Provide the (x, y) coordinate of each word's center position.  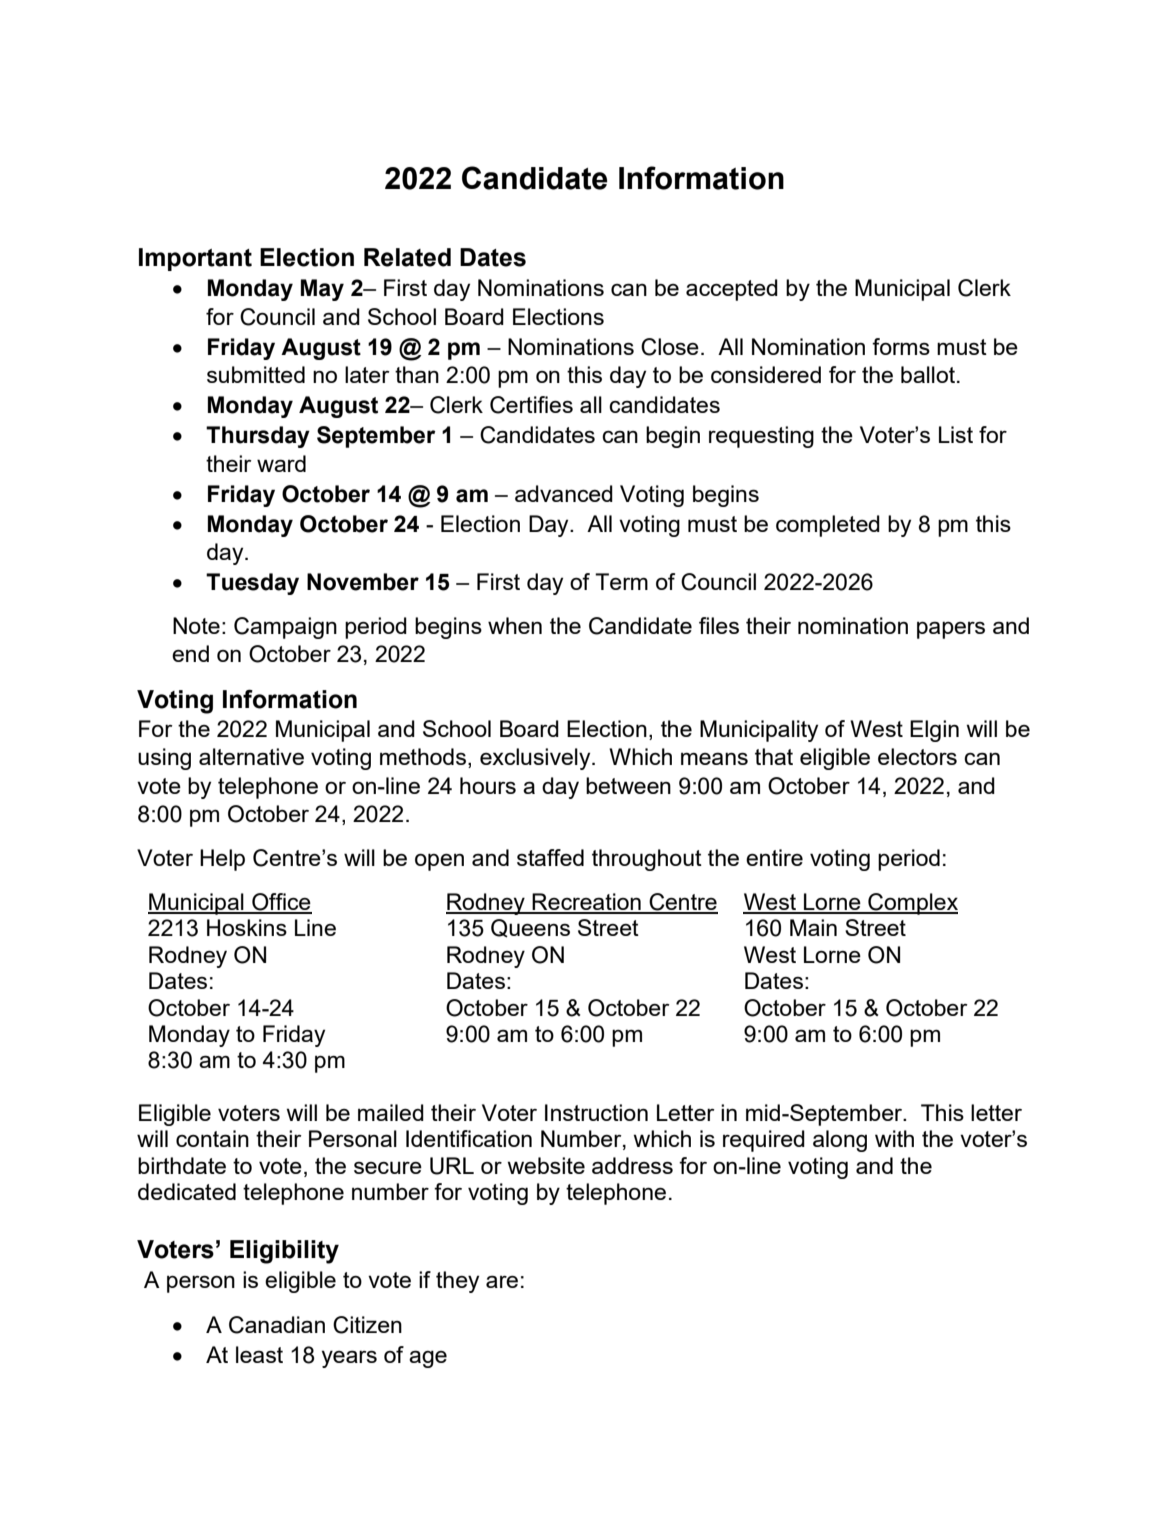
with (894, 1138)
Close (670, 347)
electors (917, 756)
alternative (251, 756)
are (502, 1281)
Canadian (277, 1325)
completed (828, 526)
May (322, 290)
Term (621, 581)
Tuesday (252, 584)
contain (212, 1138)
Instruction (596, 1112)
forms (901, 346)
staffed (550, 857)
